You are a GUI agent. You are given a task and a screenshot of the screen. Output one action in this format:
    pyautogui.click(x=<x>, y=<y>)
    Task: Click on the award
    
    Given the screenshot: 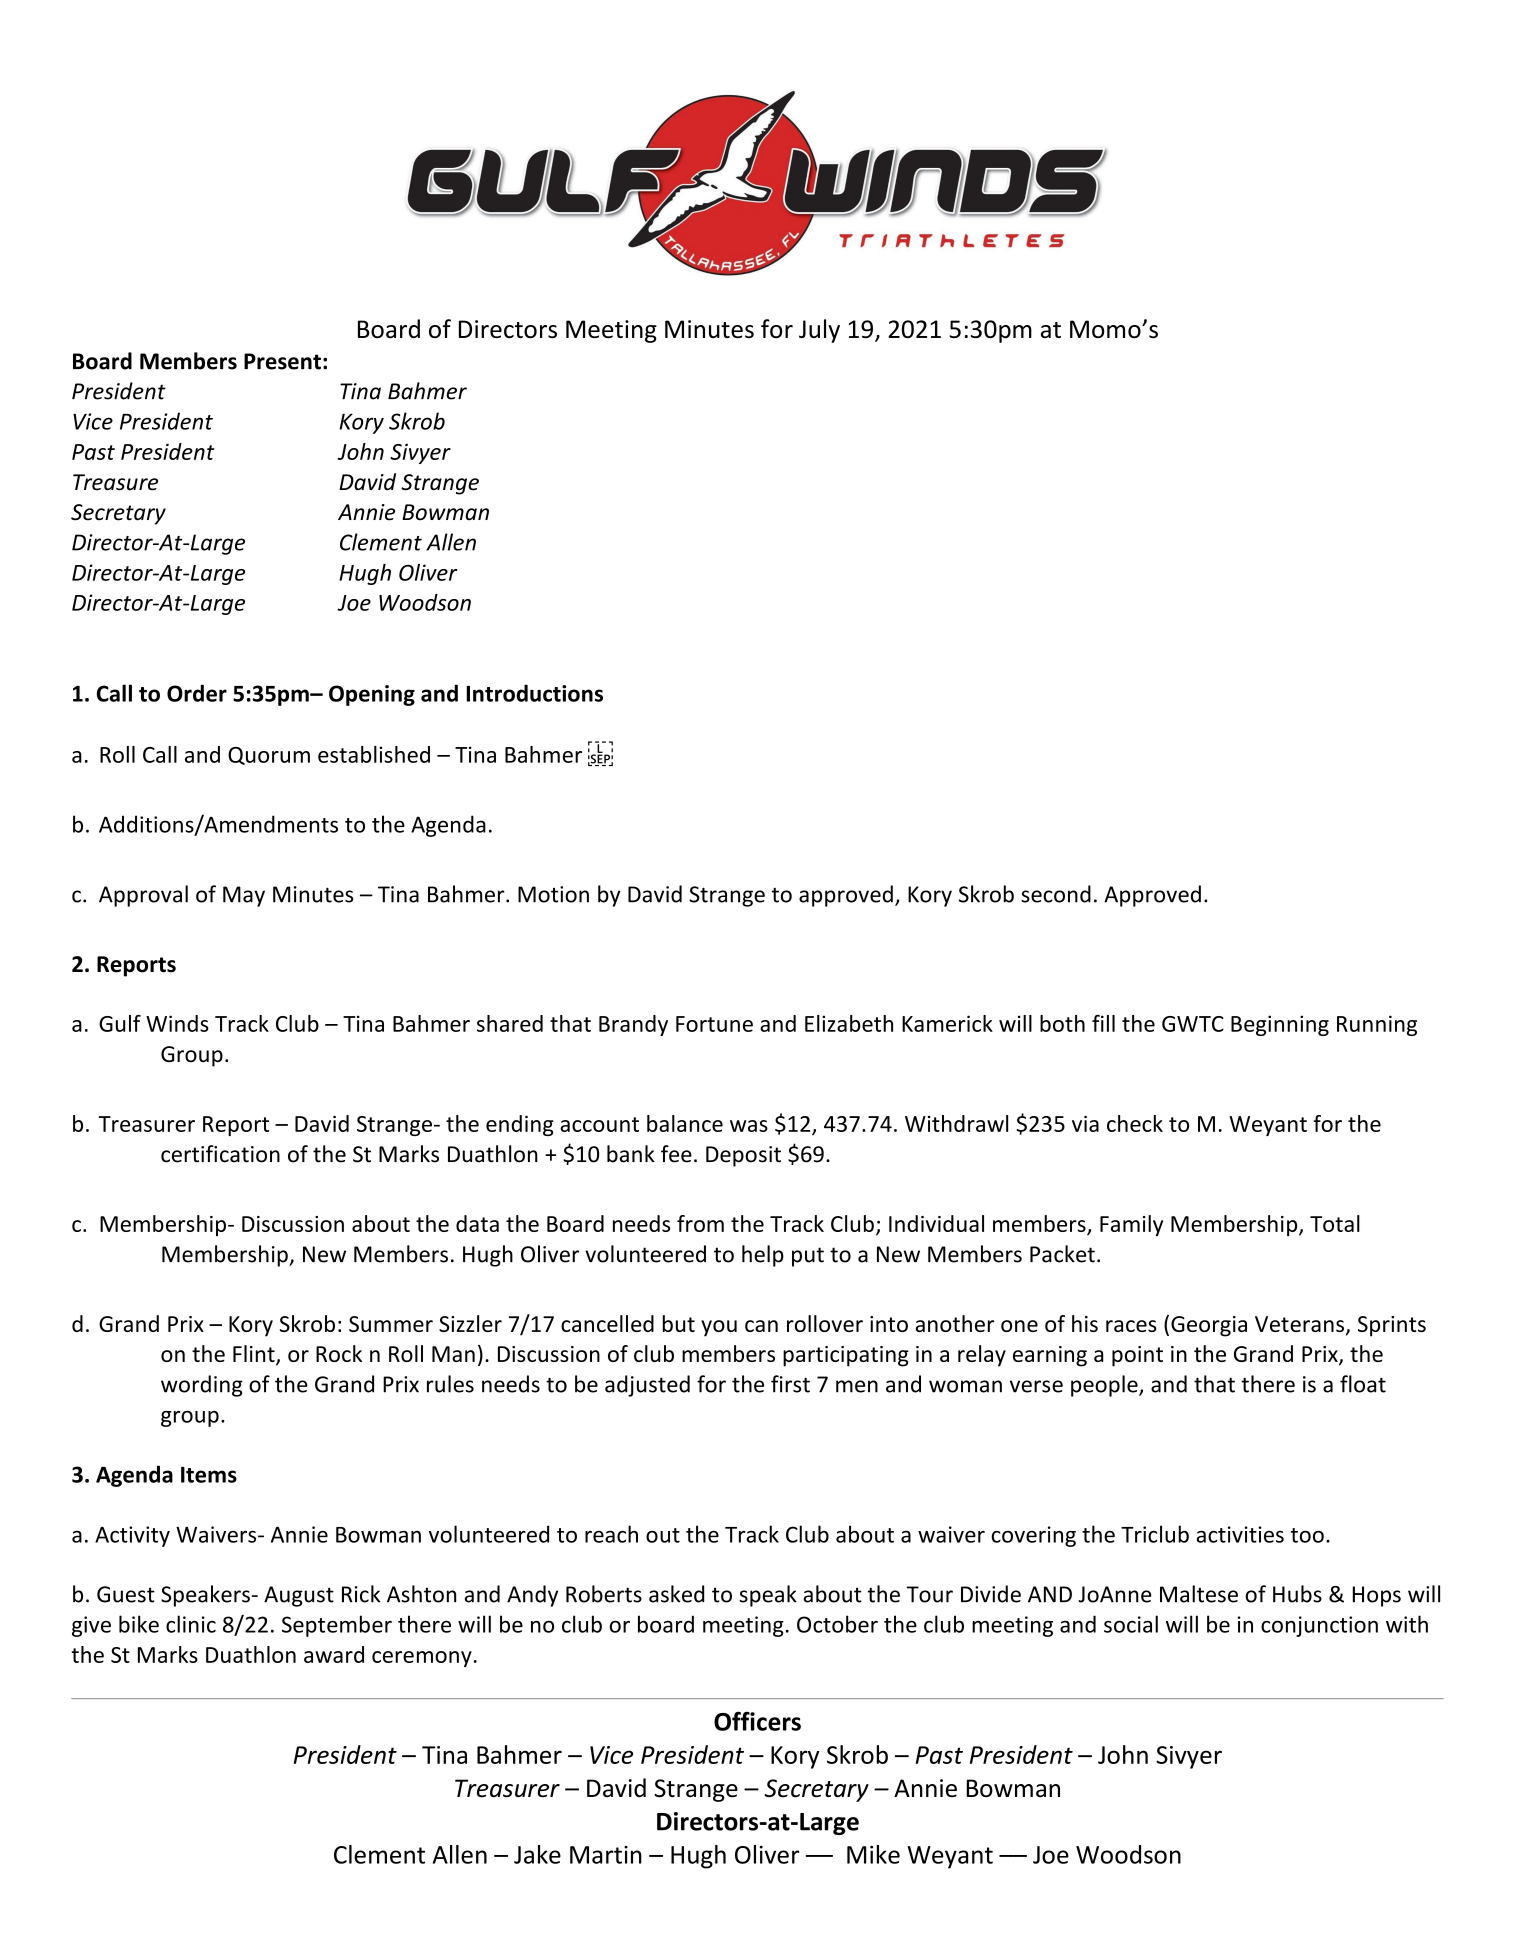 What is the action you would take?
    pyautogui.click(x=334, y=1654)
